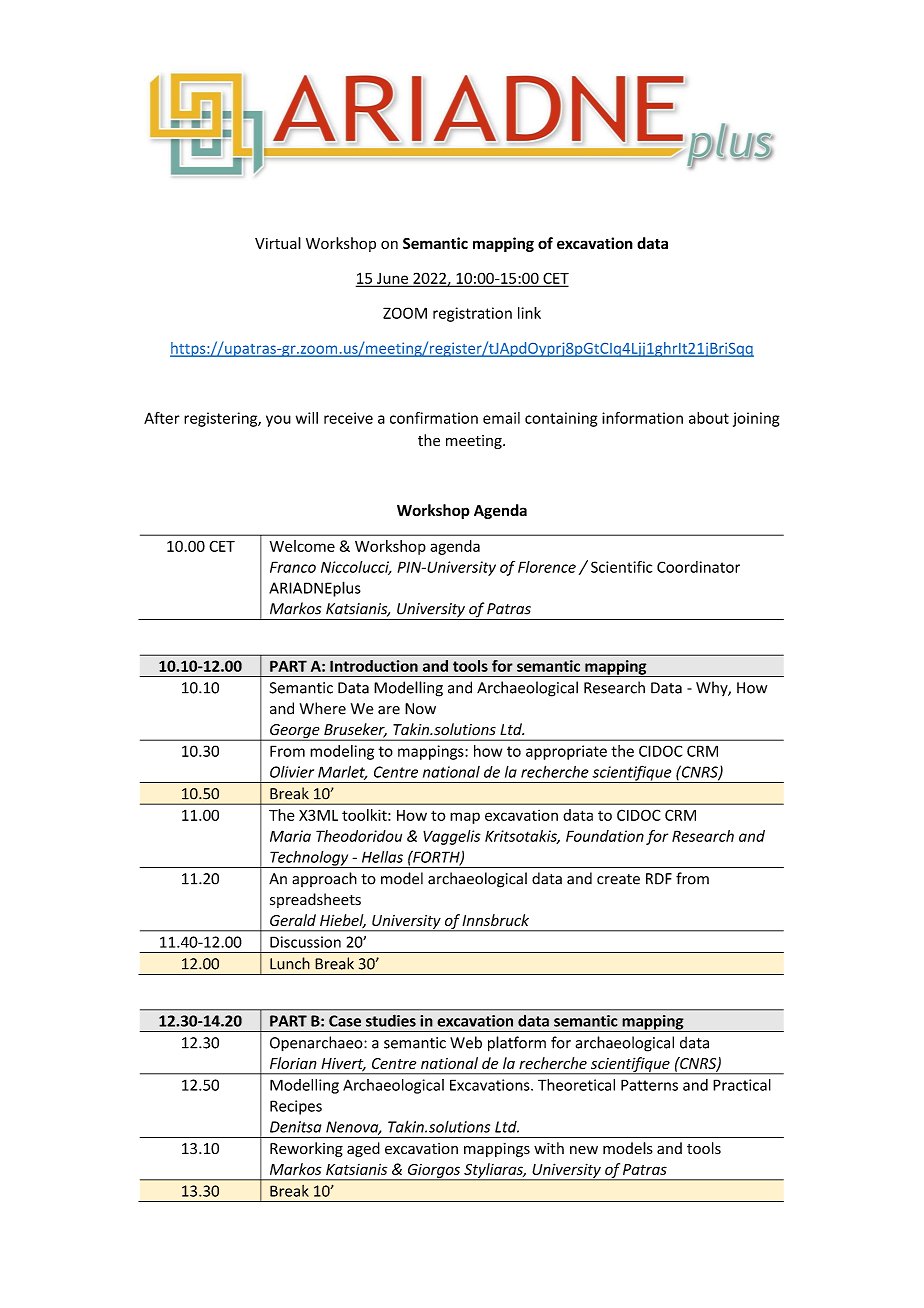  I want to click on Recipes, so click(296, 1107).
